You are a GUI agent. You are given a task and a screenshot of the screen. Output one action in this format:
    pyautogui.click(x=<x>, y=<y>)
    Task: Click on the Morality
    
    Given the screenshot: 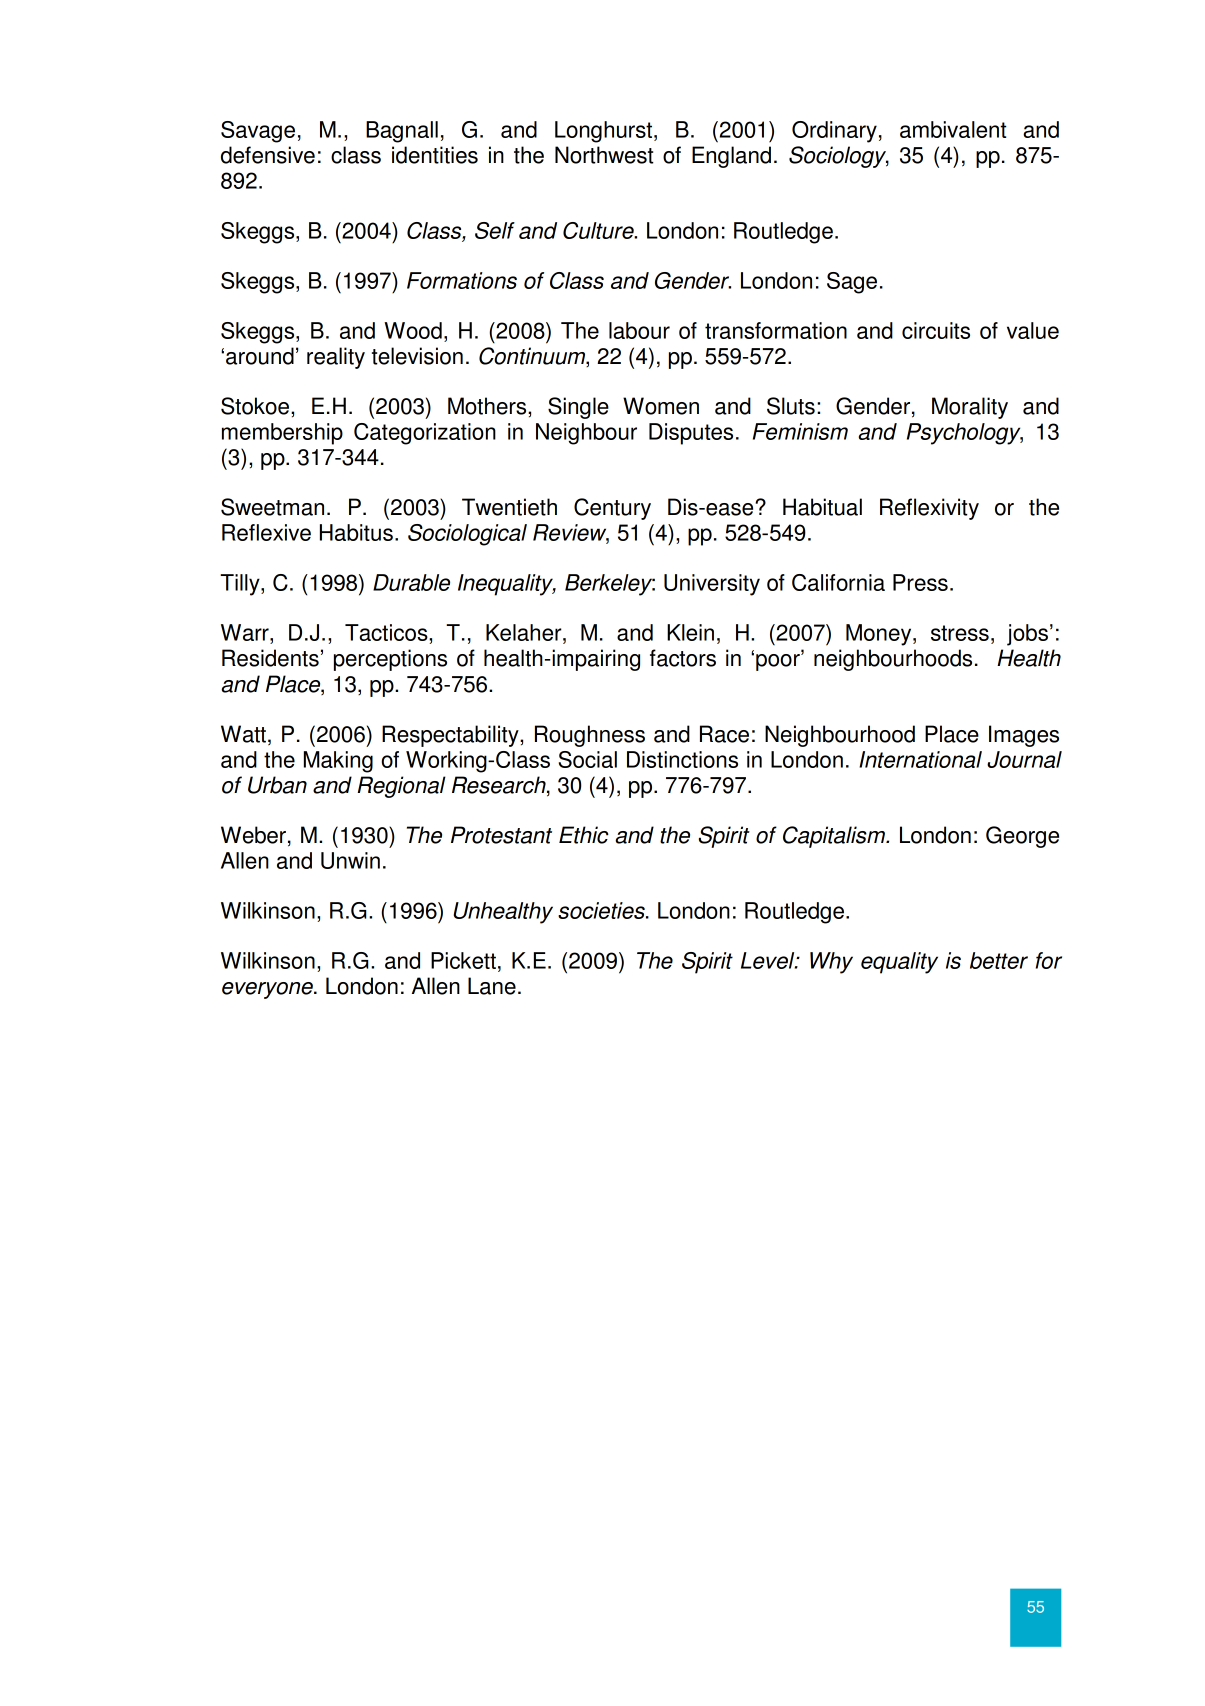 What is the action you would take?
    pyautogui.click(x=970, y=408)
